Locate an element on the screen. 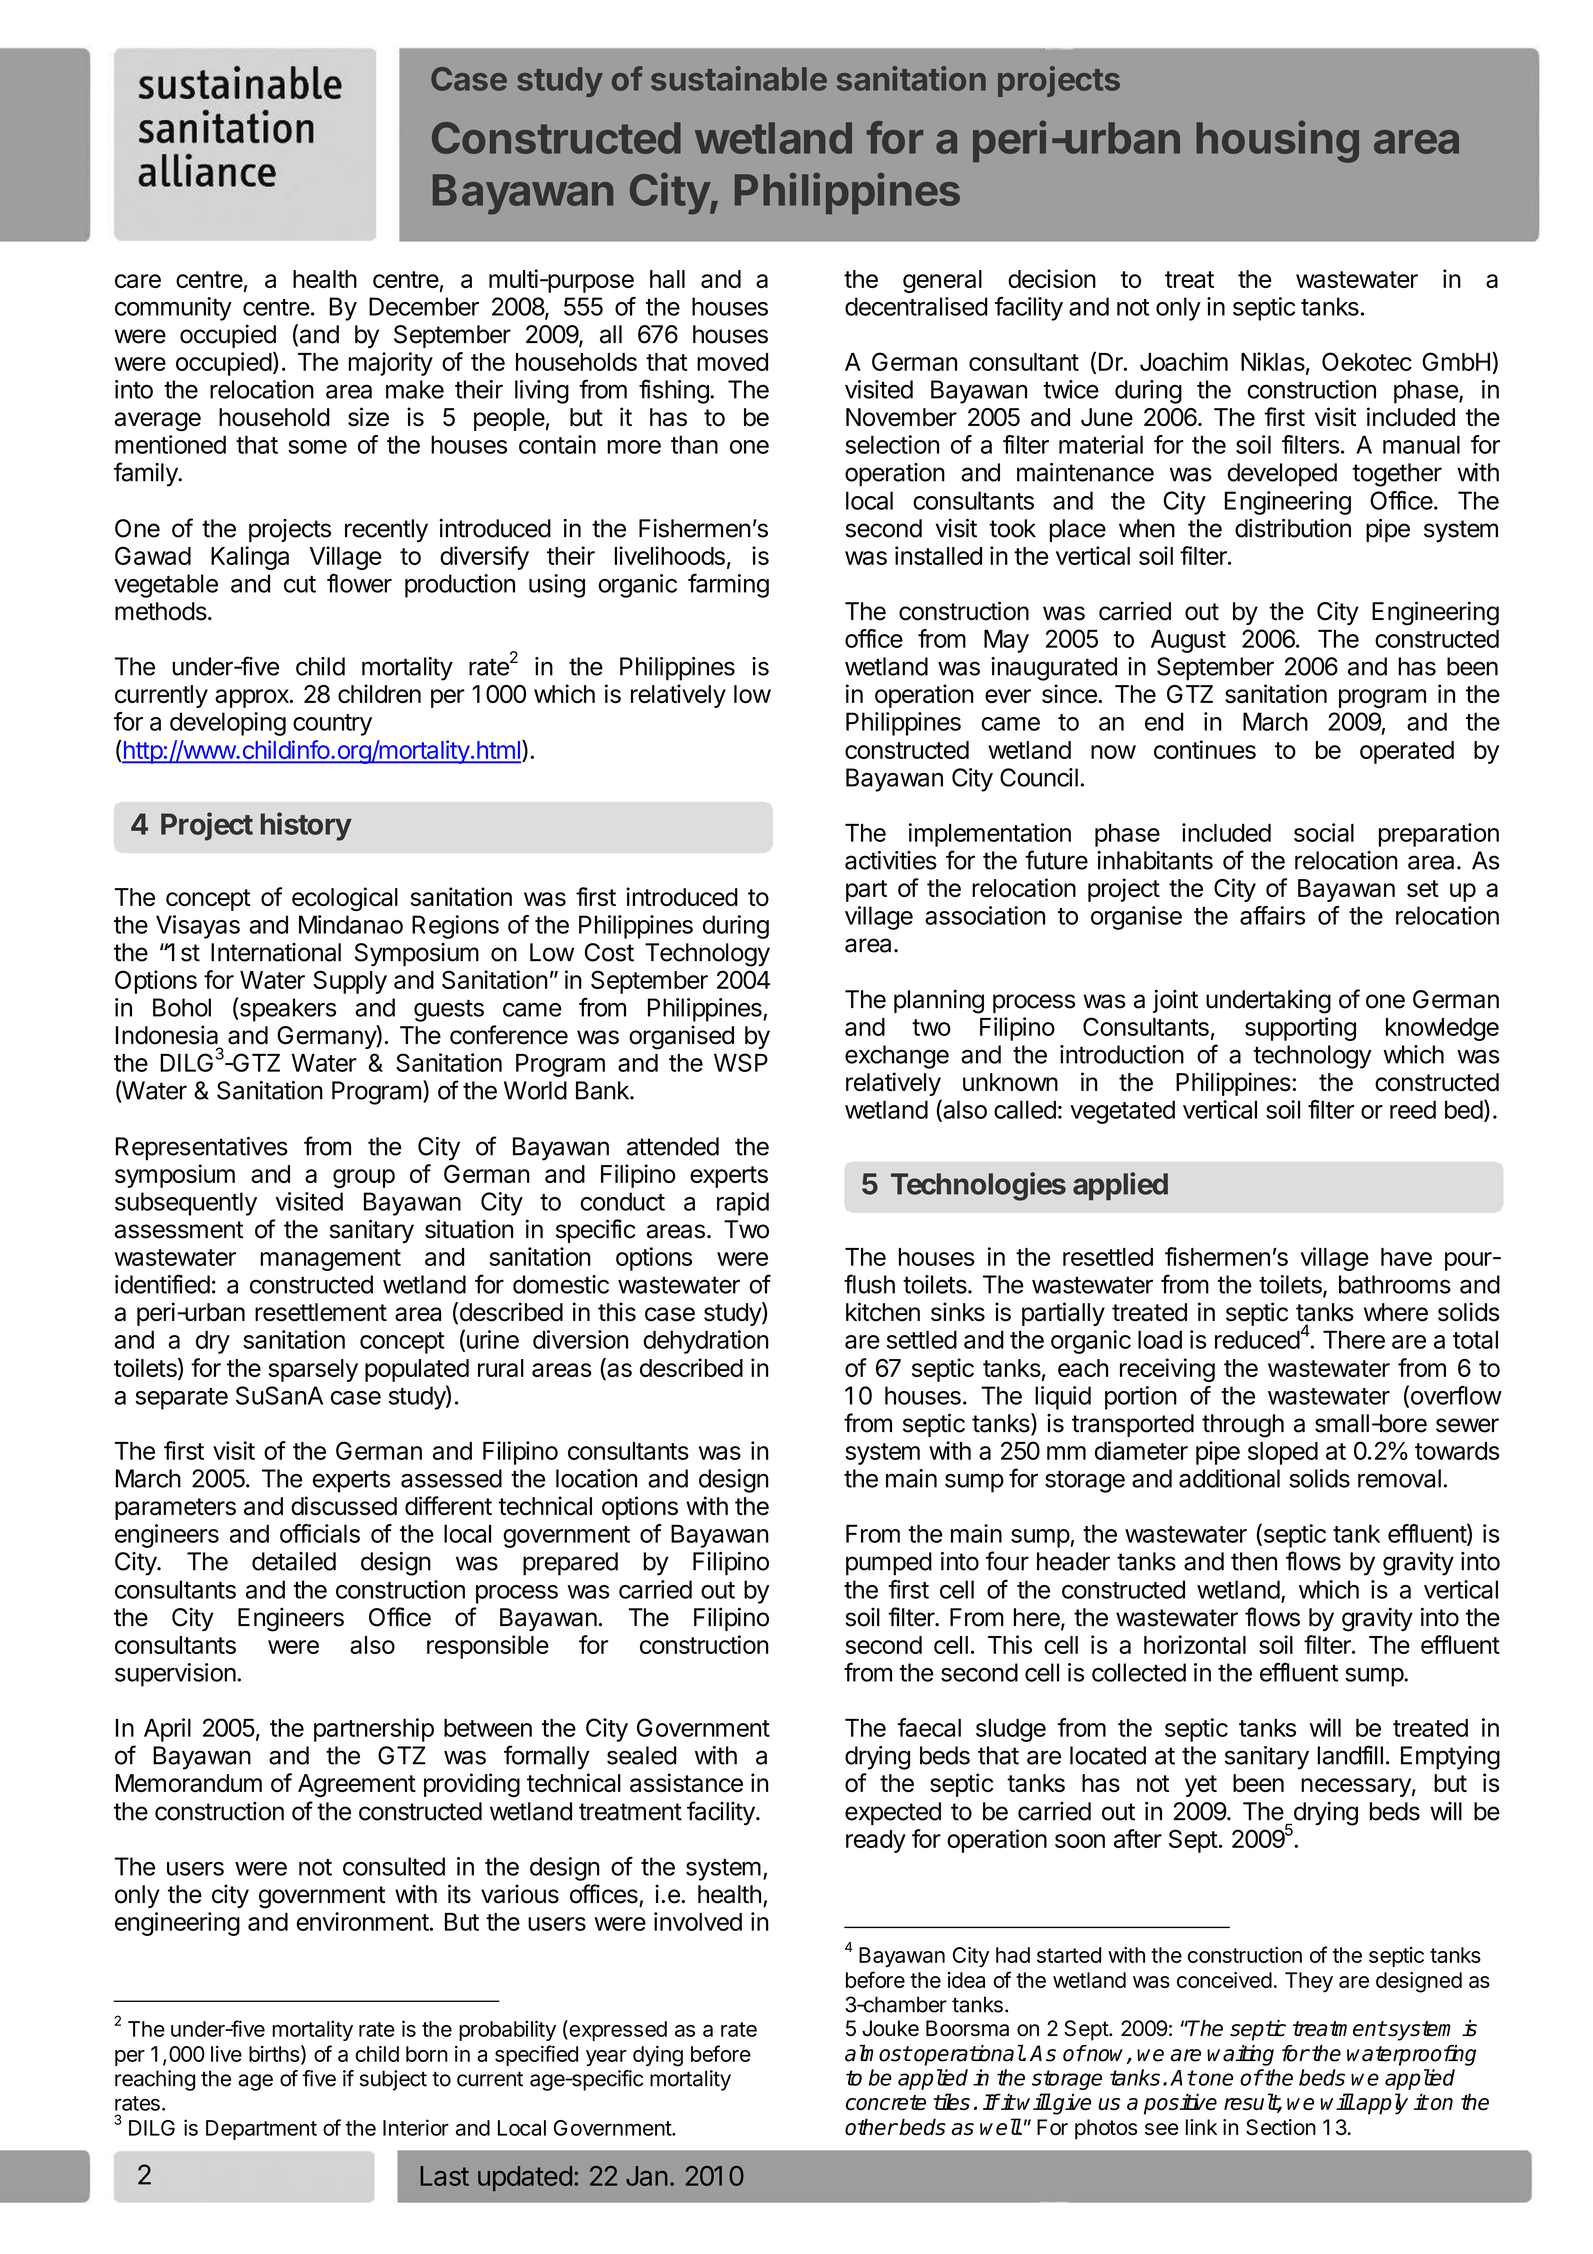 The image size is (1593, 2254). history is located at coordinates (306, 826).
